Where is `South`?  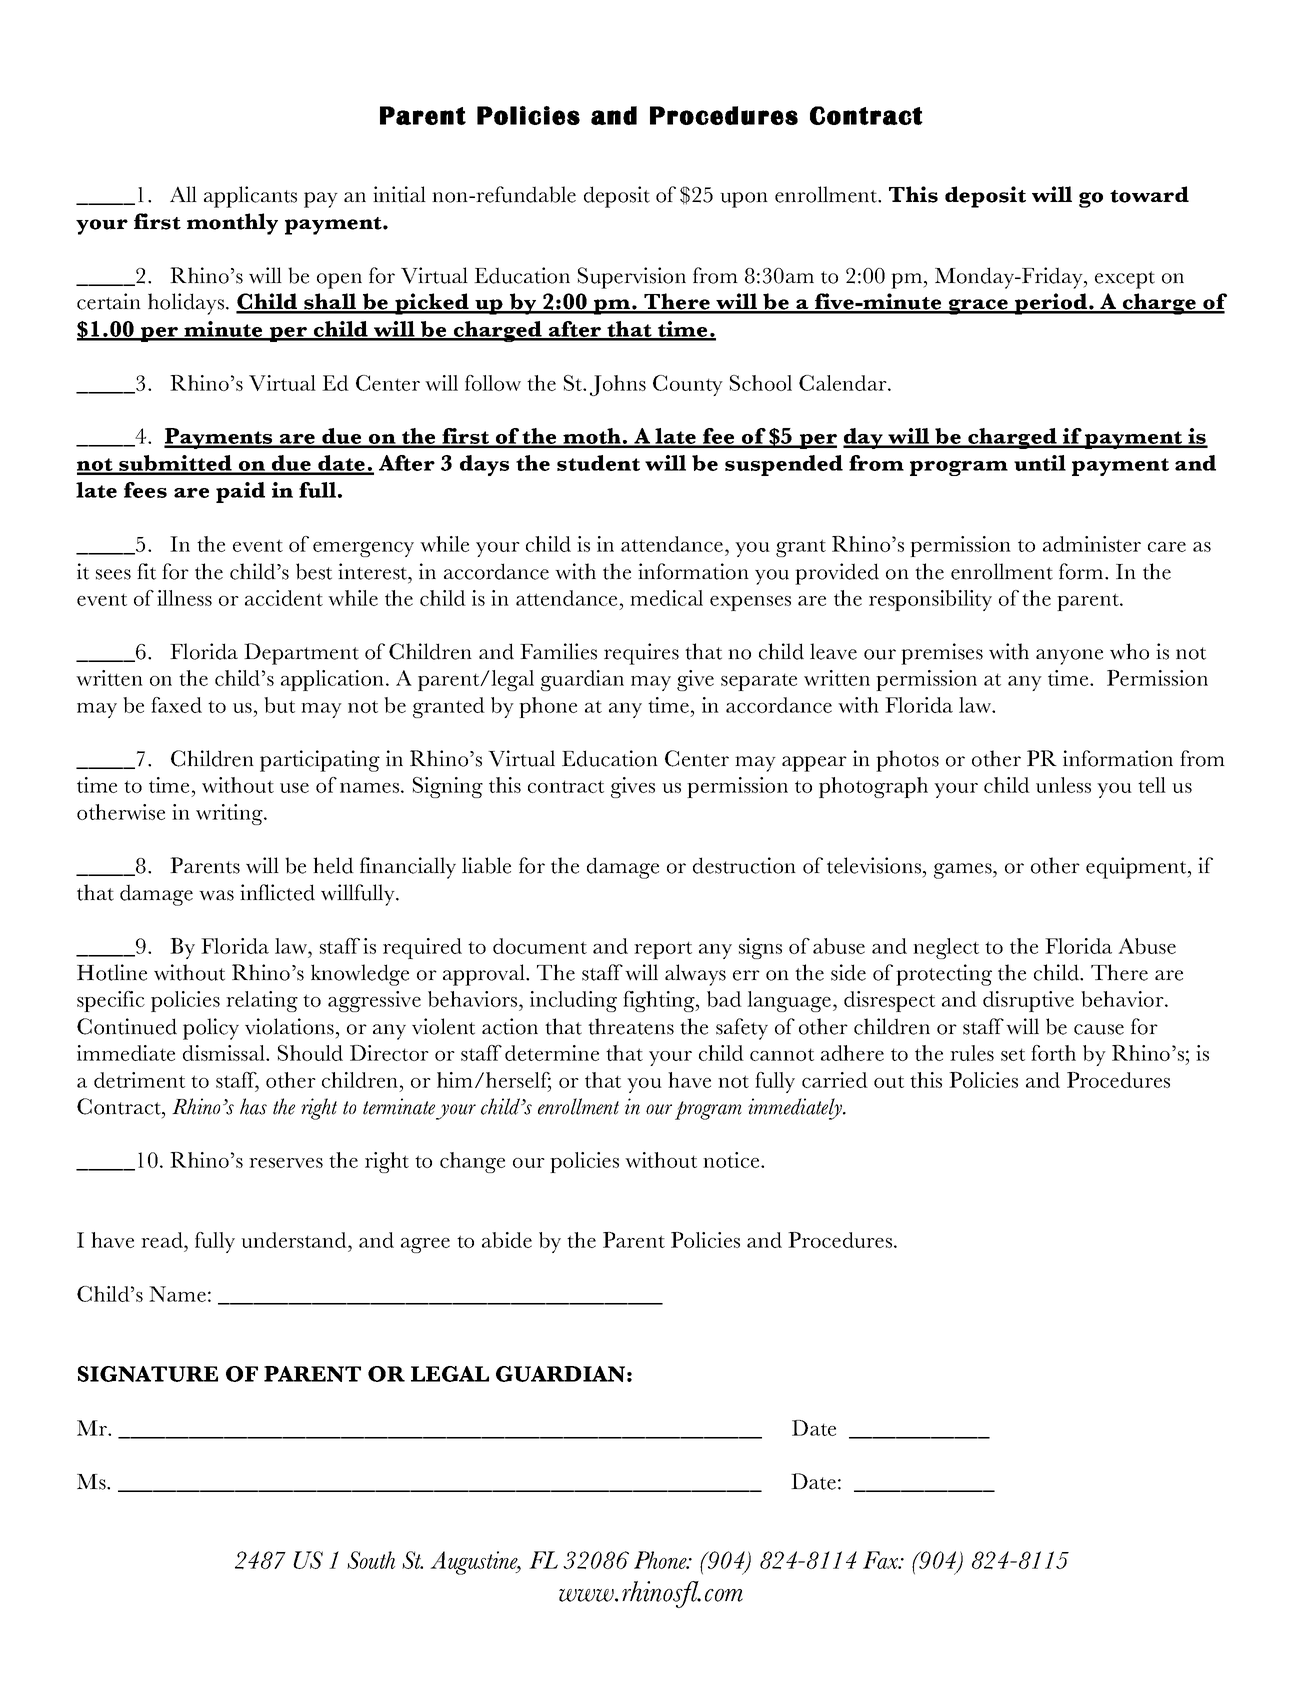 South is located at coordinates (371, 1560).
